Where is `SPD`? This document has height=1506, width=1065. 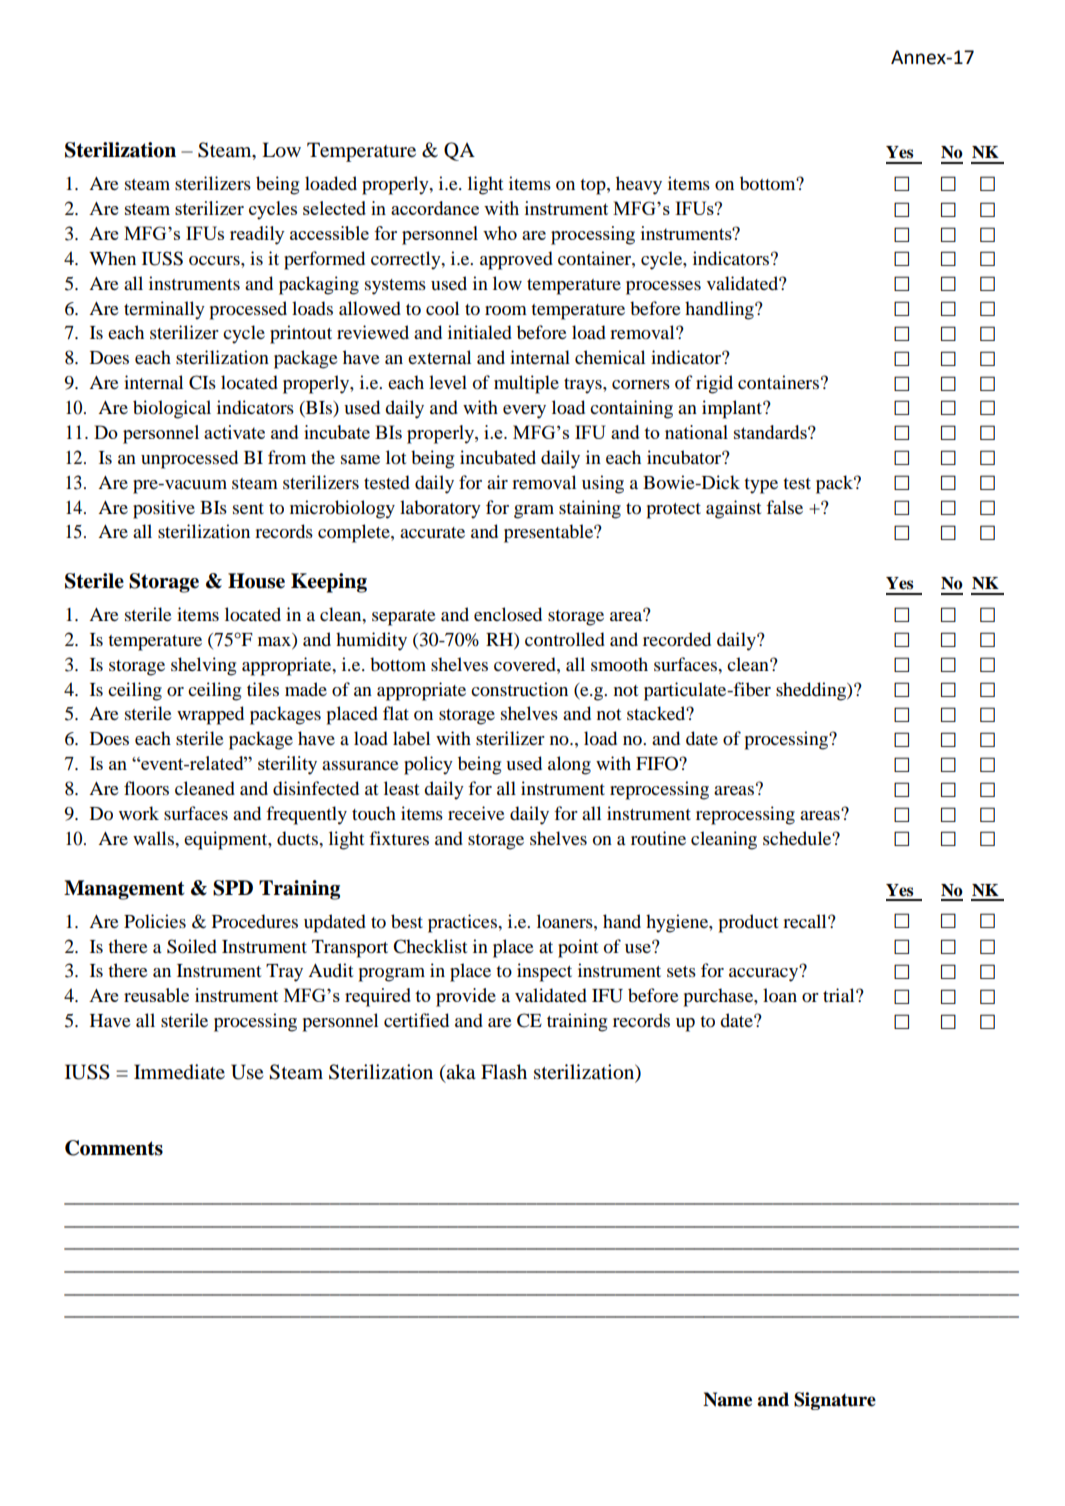
SPD is located at coordinates (233, 888).
